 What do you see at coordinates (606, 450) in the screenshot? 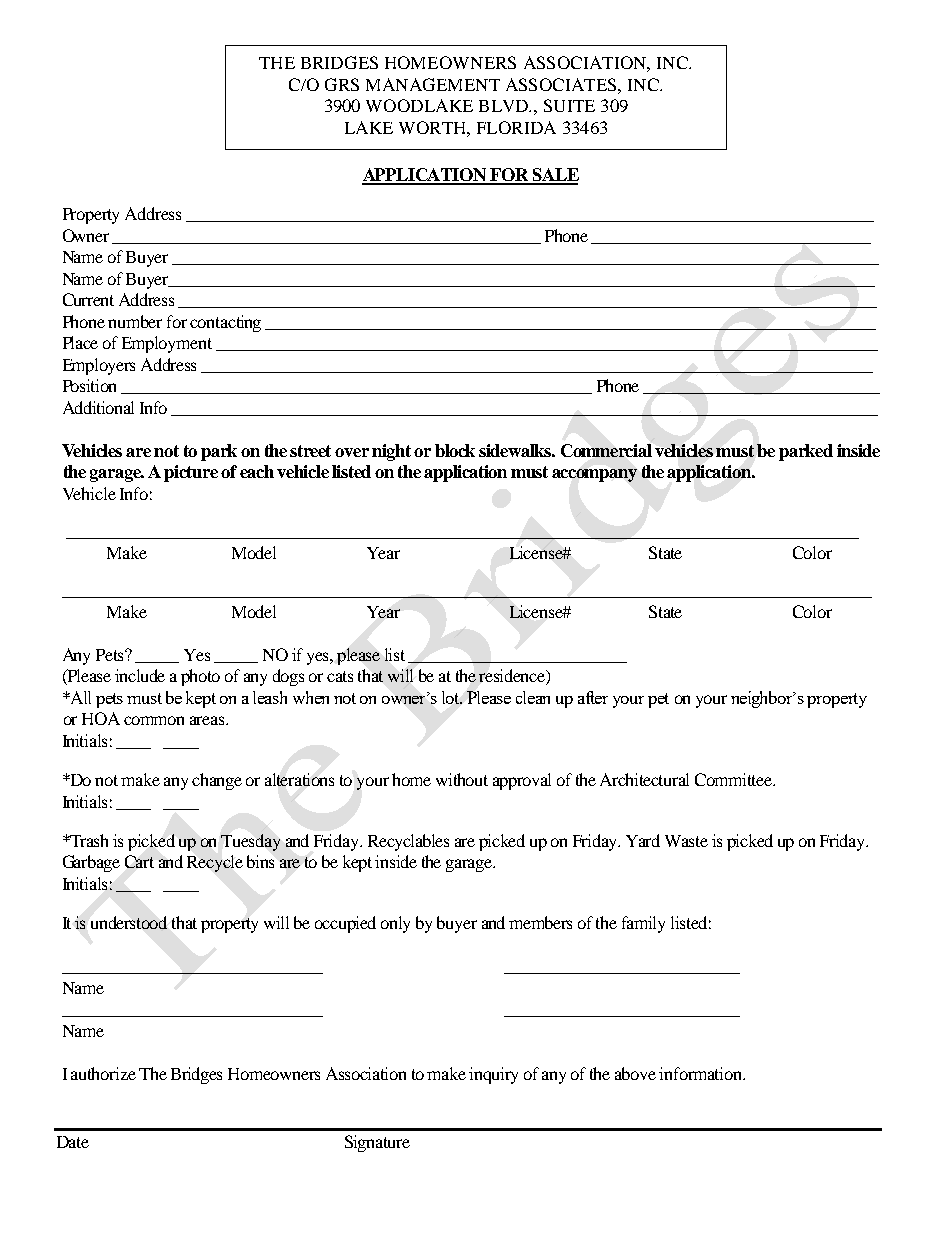
I see `Commercial` at bounding box center [606, 450].
